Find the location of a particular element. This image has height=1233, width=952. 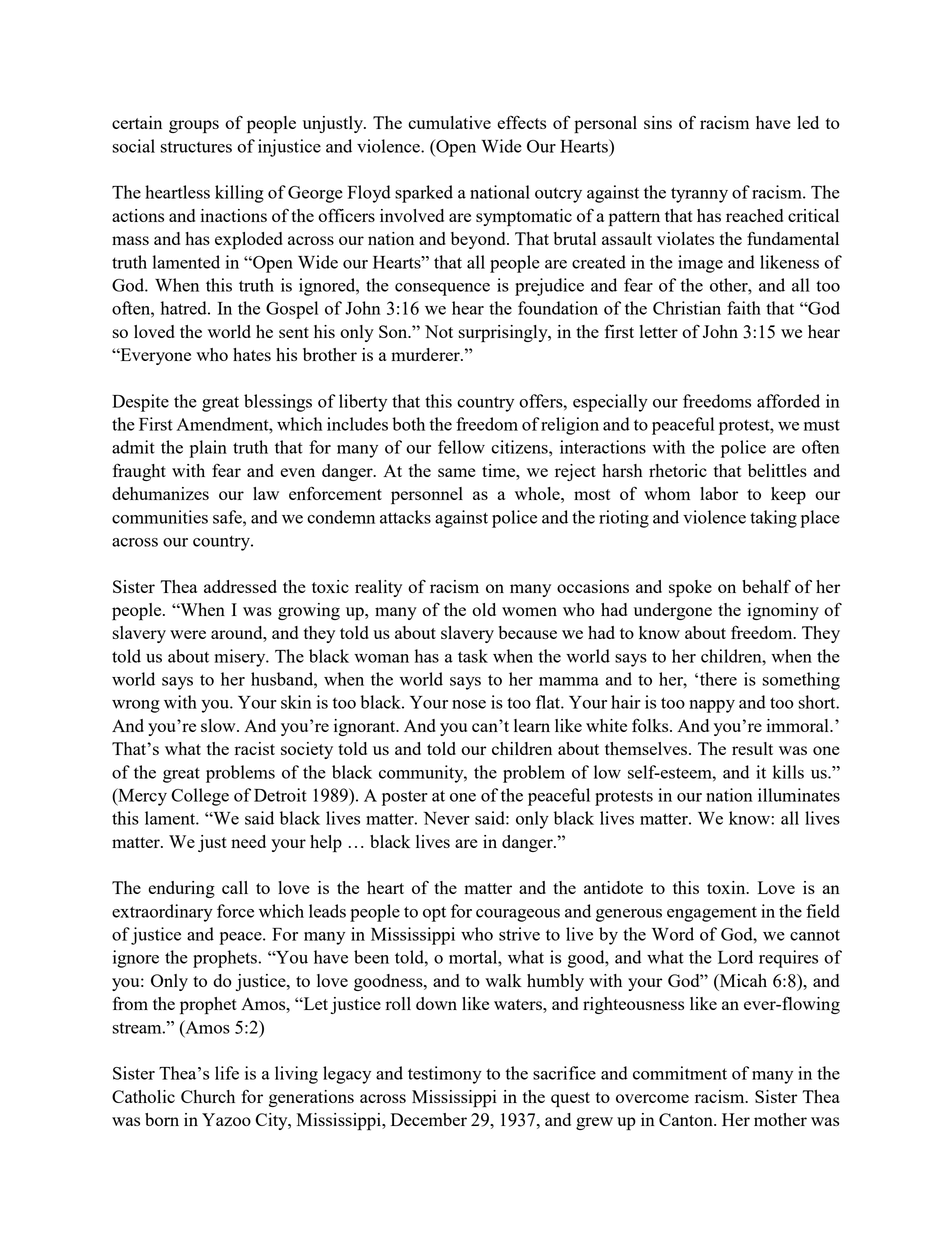

toxin is located at coordinates (727, 887).
